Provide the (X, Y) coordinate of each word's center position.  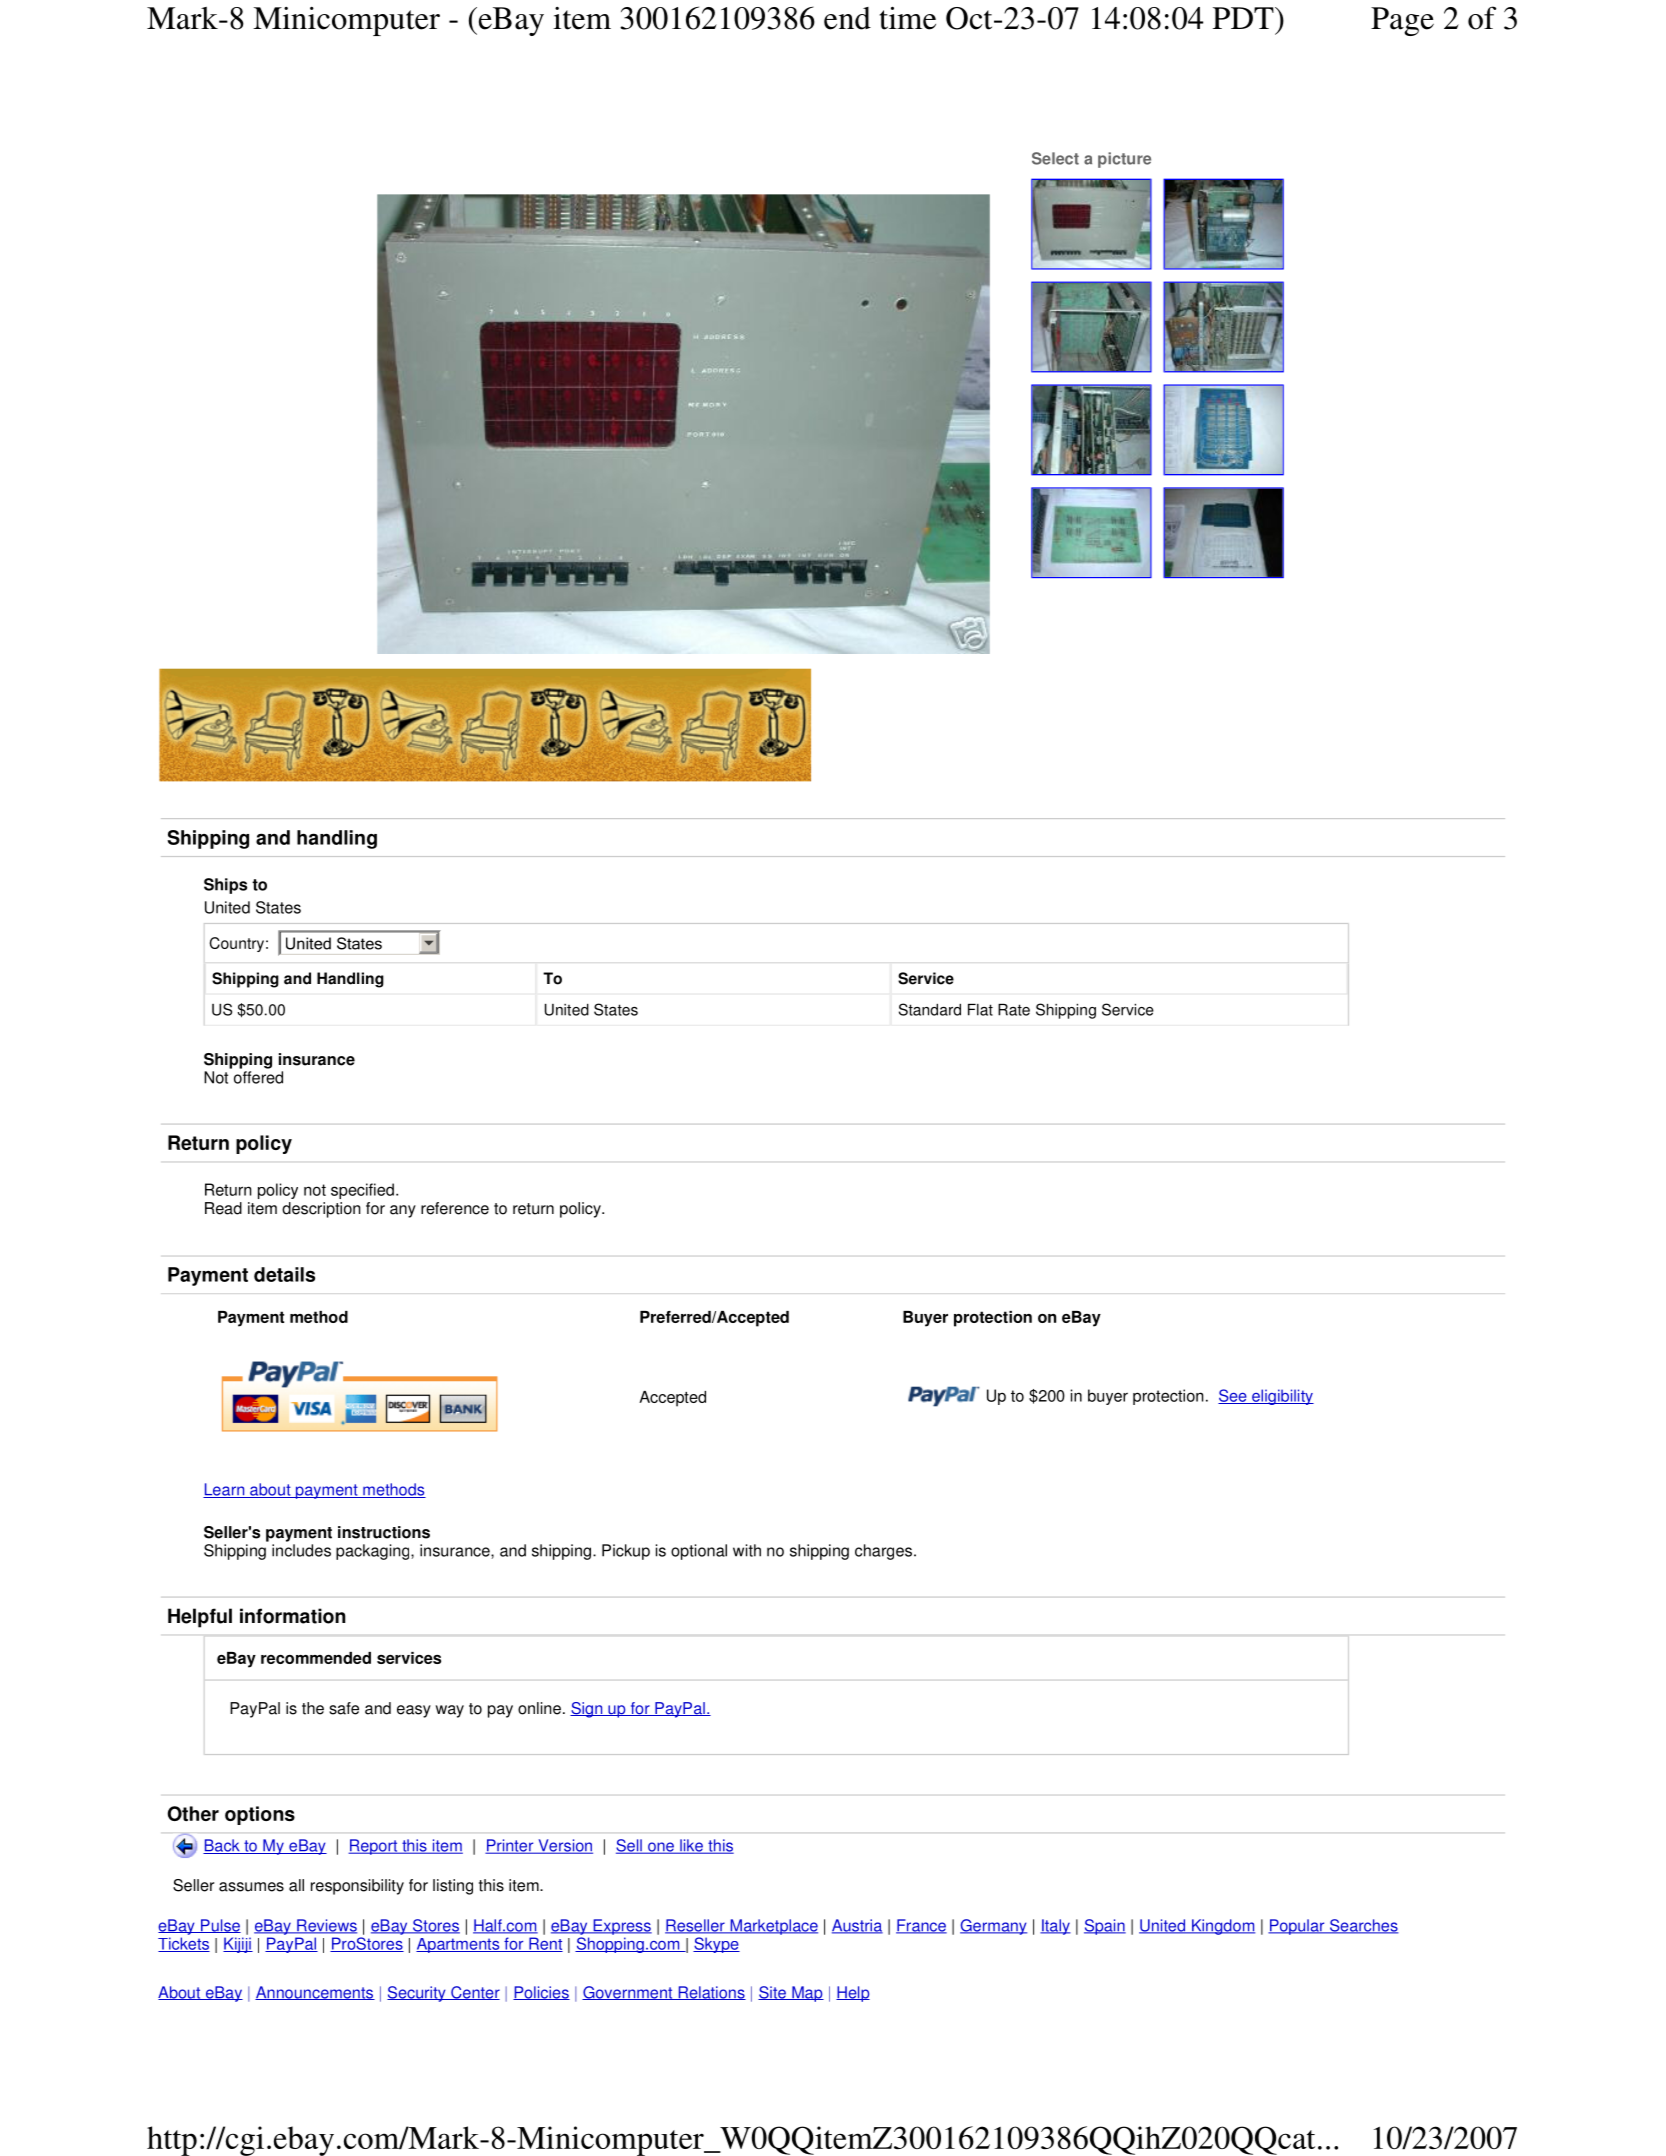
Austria (857, 1926)
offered (258, 1077)
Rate (1014, 1010)
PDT (1244, 18)
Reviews (326, 1926)
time (908, 18)
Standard (930, 1009)
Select (1055, 158)
